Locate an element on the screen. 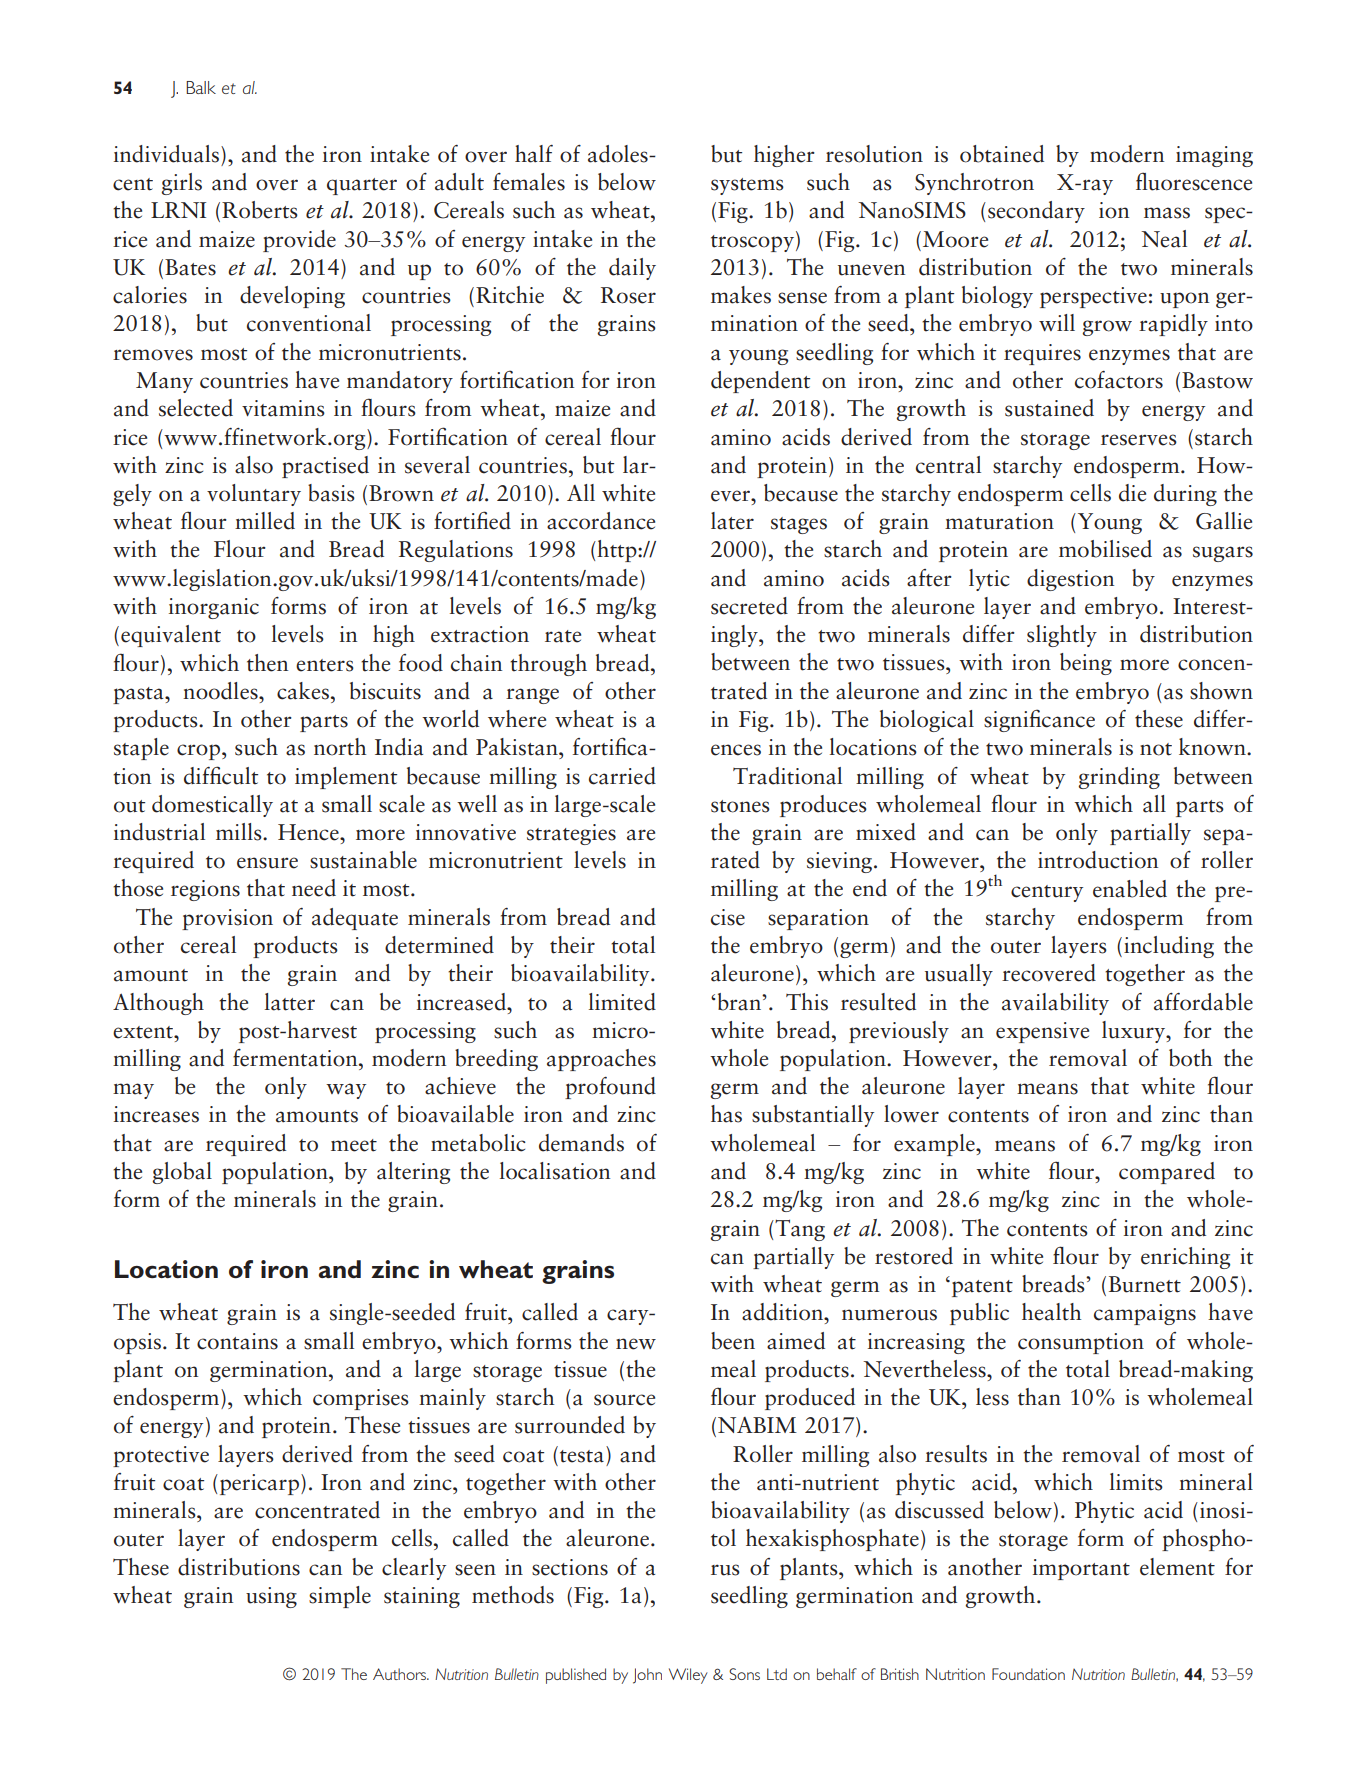 Image resolution: width=1350 pixels, height=1775 pixels. obtained is located at coordinates (1002, 154).
